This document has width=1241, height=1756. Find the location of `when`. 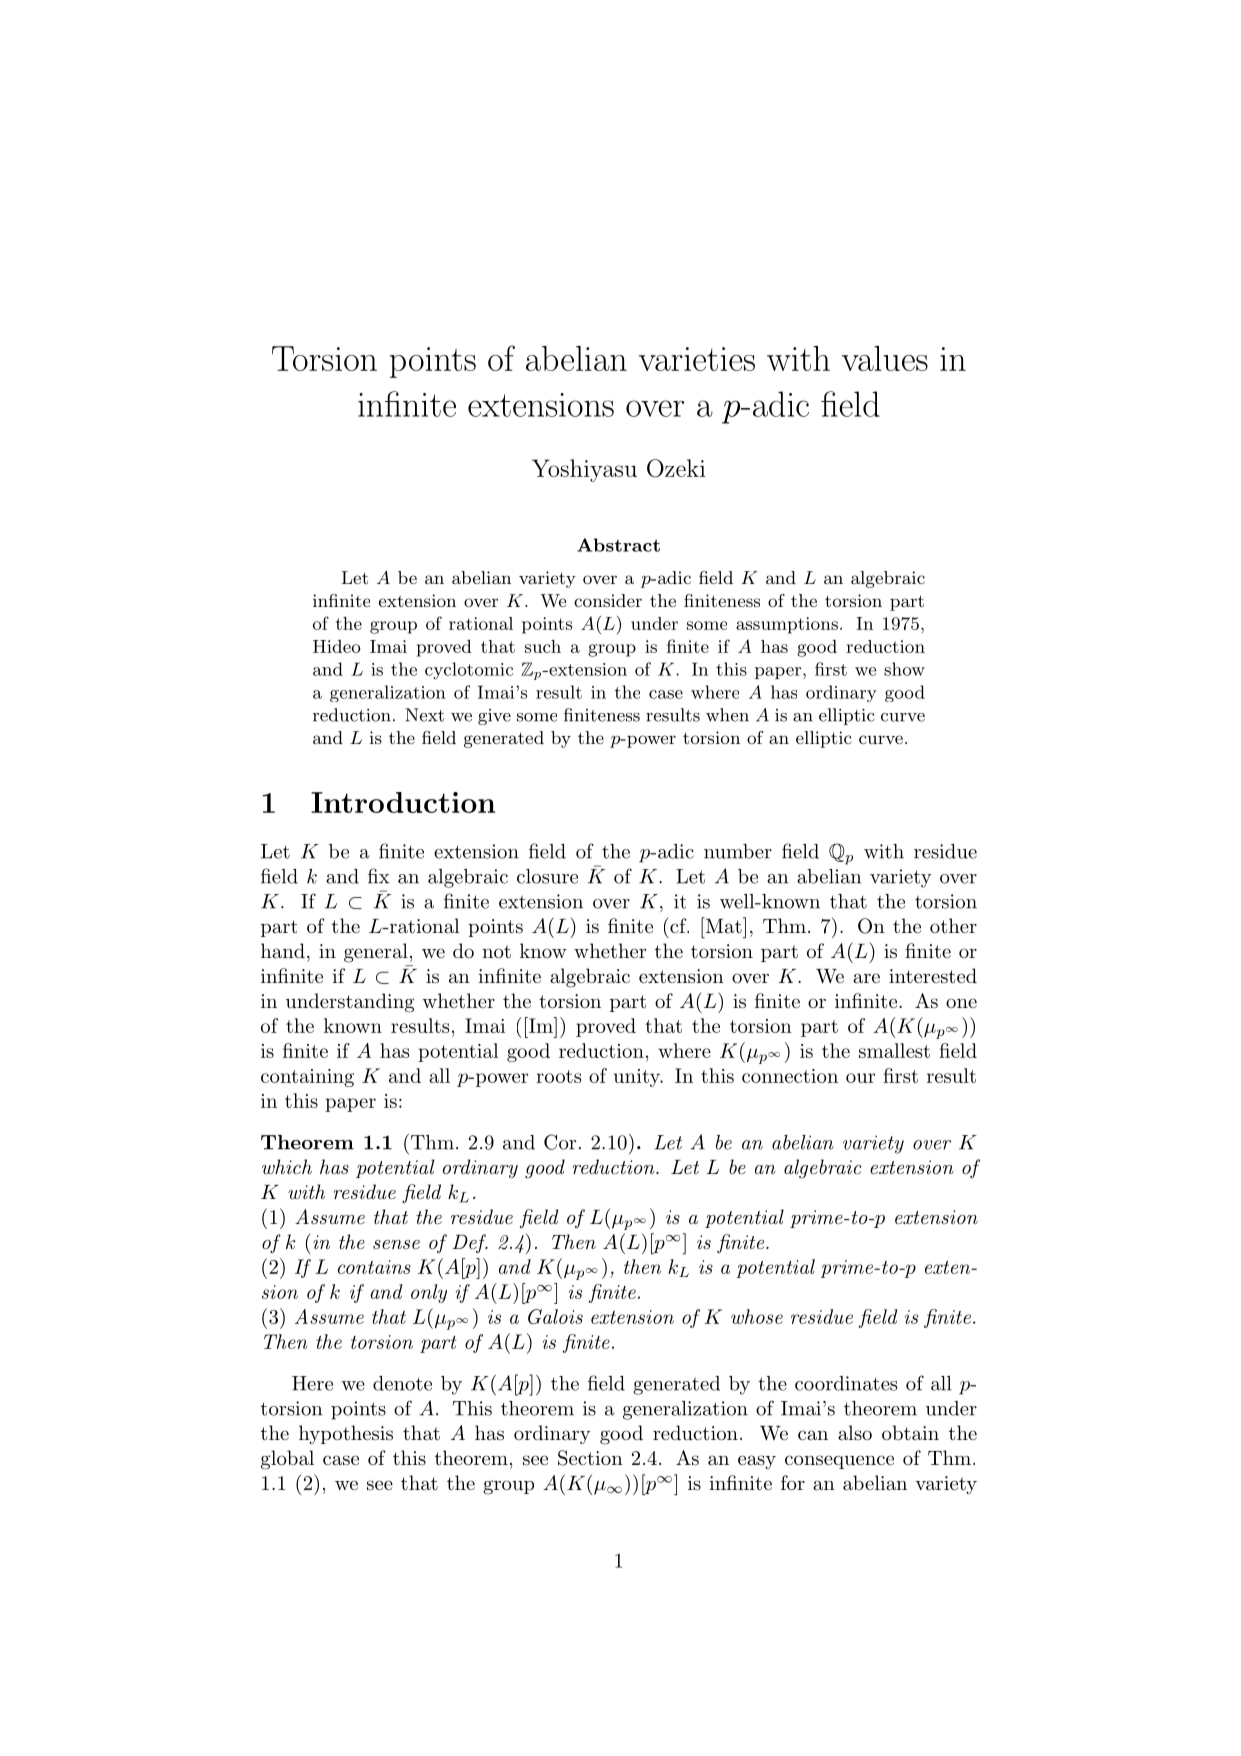

when is located at coordinates (727, 715).
